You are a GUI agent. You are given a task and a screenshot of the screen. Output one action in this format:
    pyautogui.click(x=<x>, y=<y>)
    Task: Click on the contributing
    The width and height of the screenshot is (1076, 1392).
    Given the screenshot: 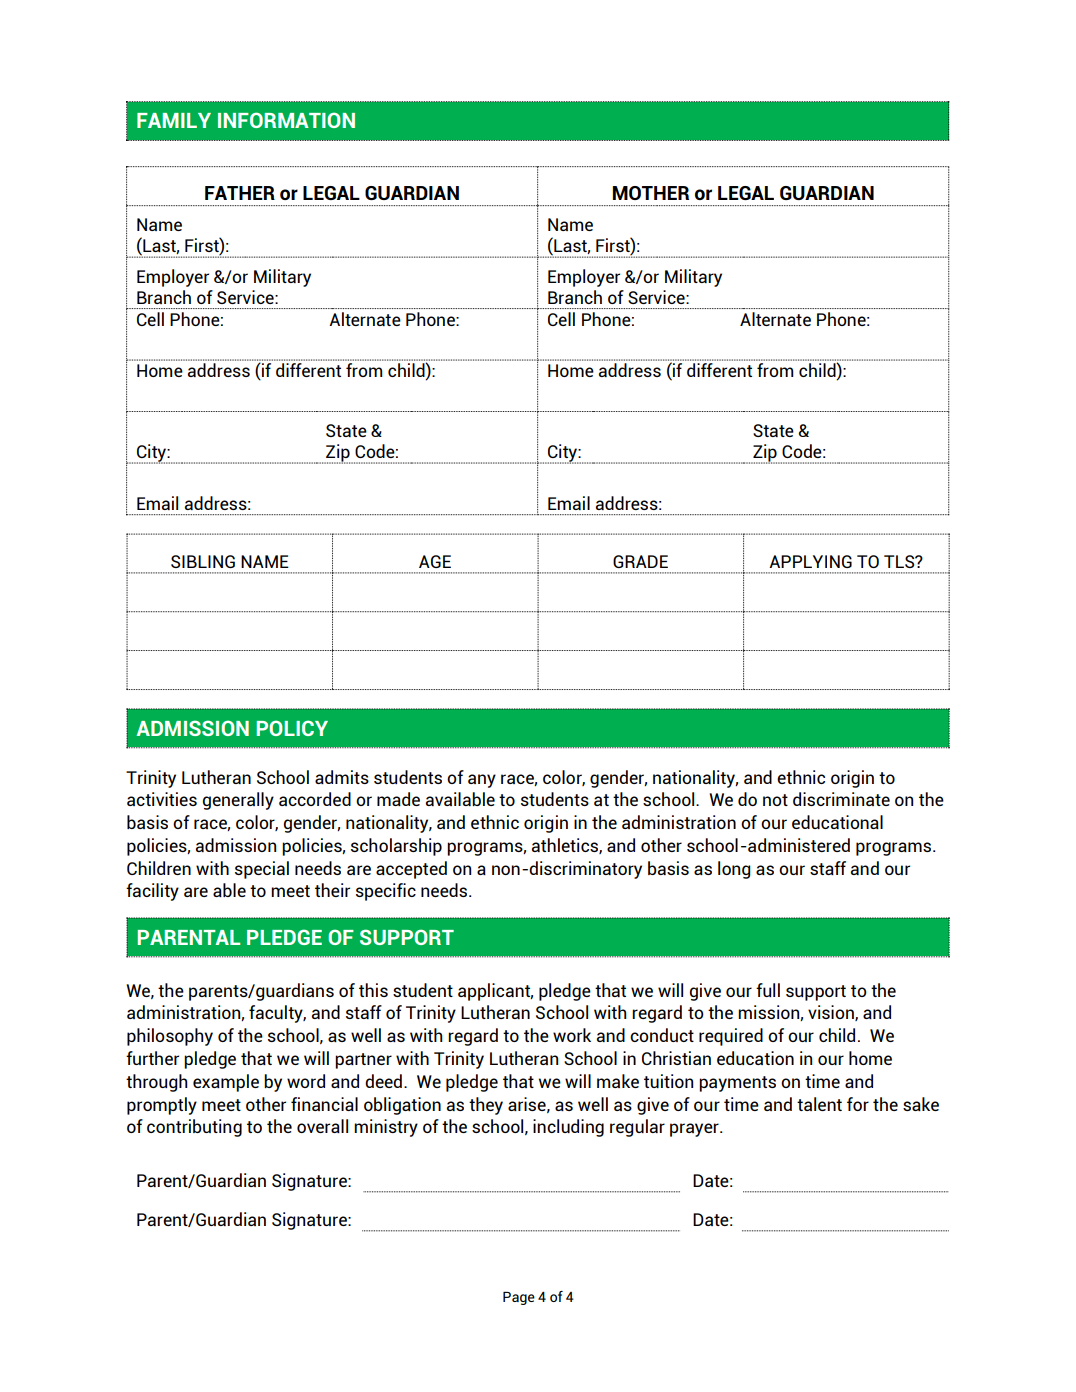 What is the action you would take?
    pyautogui.click(x=194, y=1128)
